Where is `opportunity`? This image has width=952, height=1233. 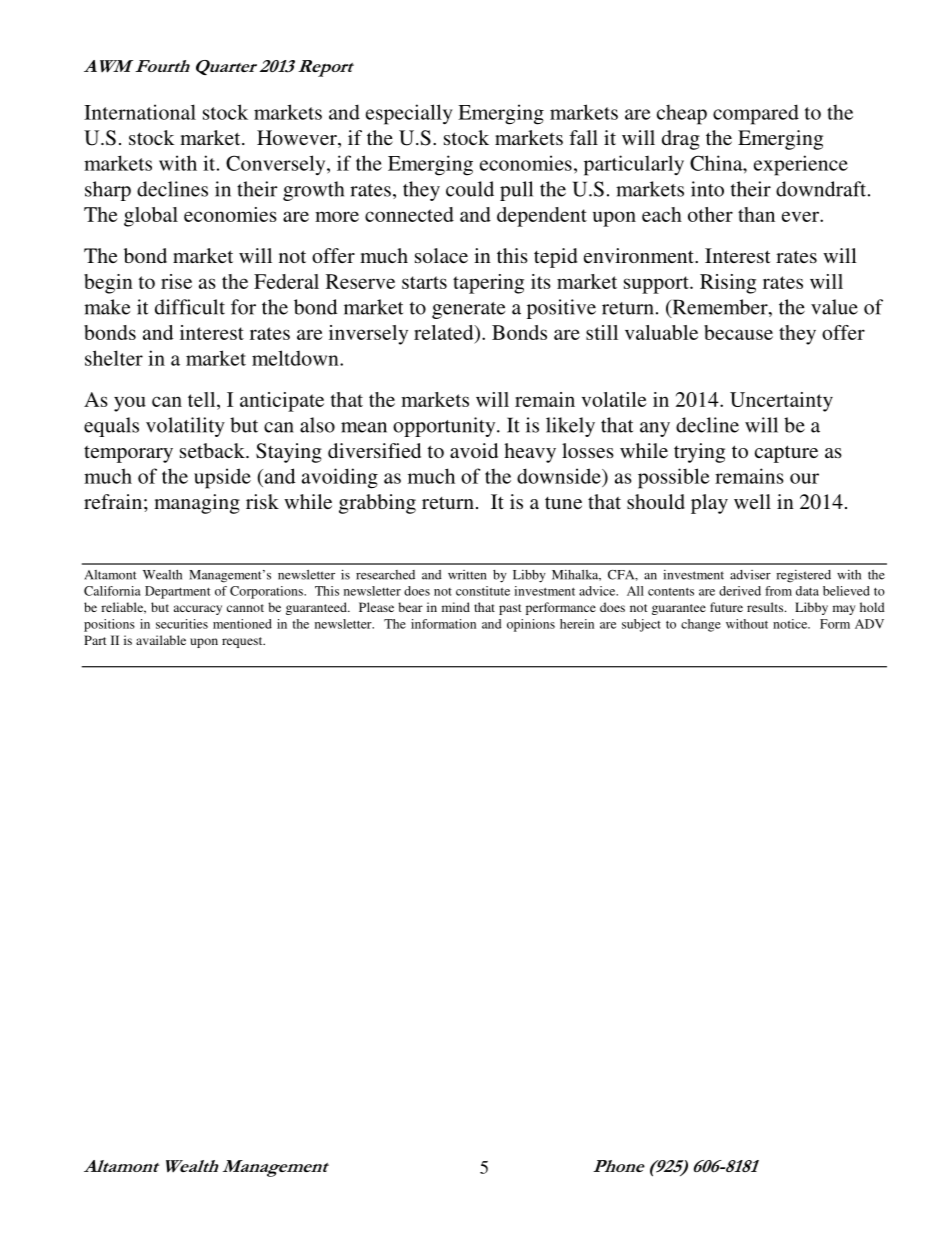
opportunity is located at coordinates (445, 427).
